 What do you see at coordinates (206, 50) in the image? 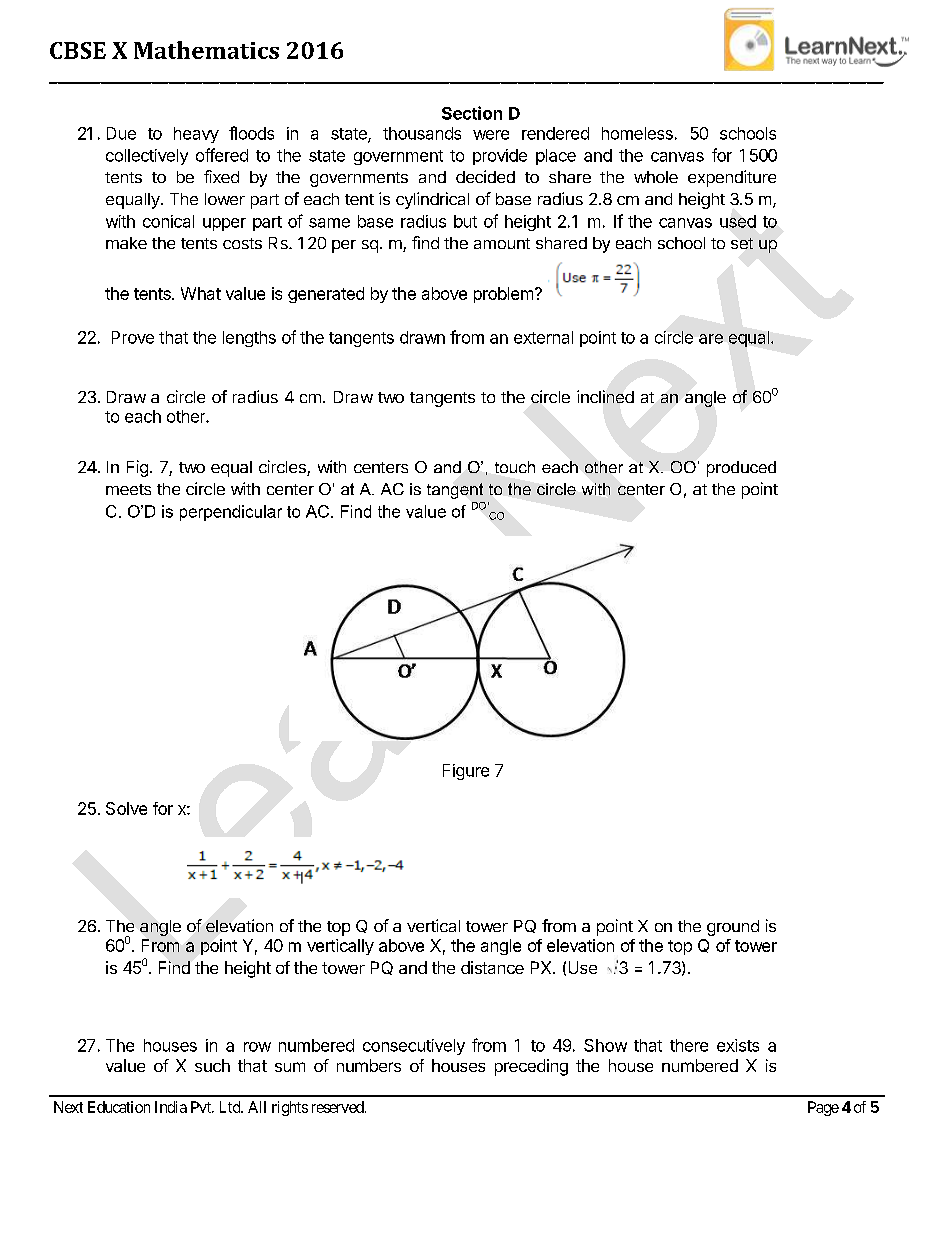
I see `Mathematics` at bounding box center [206, 50].
